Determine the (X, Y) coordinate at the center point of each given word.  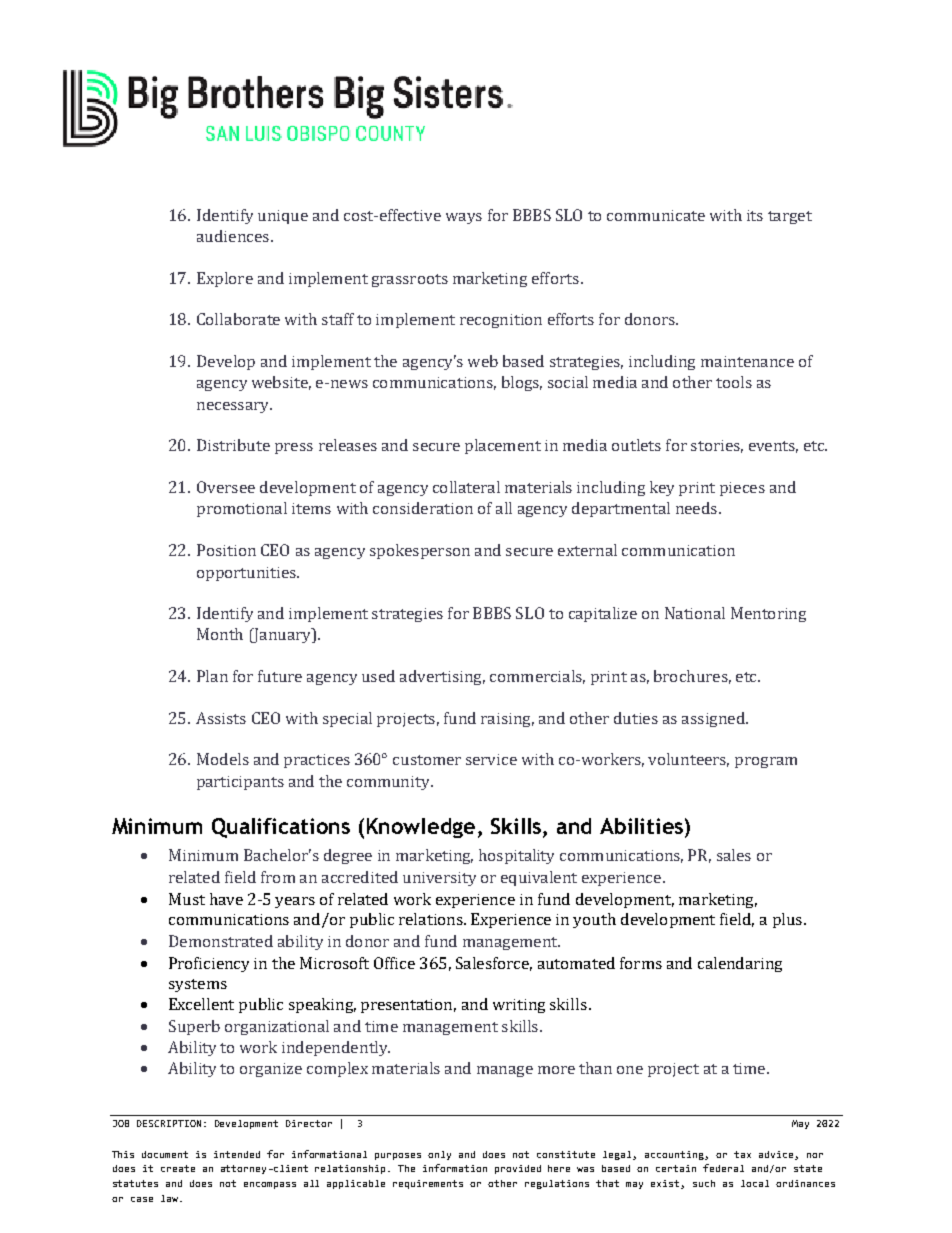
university (439, 879)
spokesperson (420, 551)
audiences (233, 236)
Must (187, 899)
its (755, 215)
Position (226, 550)
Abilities (641, 826)
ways (464, 218)
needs (696, 508)
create (178, 1168)
